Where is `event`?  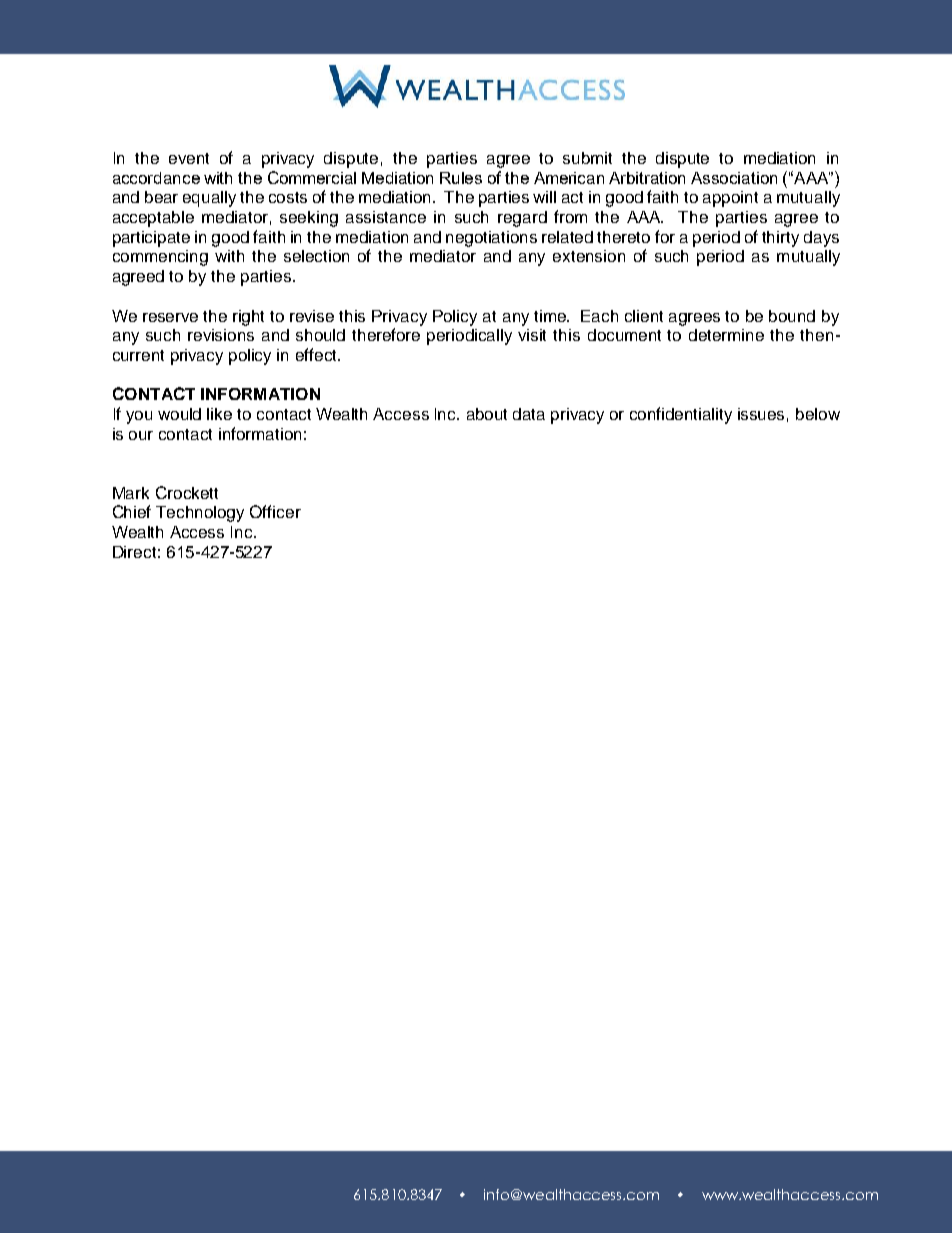 event is located at coordinates (189, 158).
